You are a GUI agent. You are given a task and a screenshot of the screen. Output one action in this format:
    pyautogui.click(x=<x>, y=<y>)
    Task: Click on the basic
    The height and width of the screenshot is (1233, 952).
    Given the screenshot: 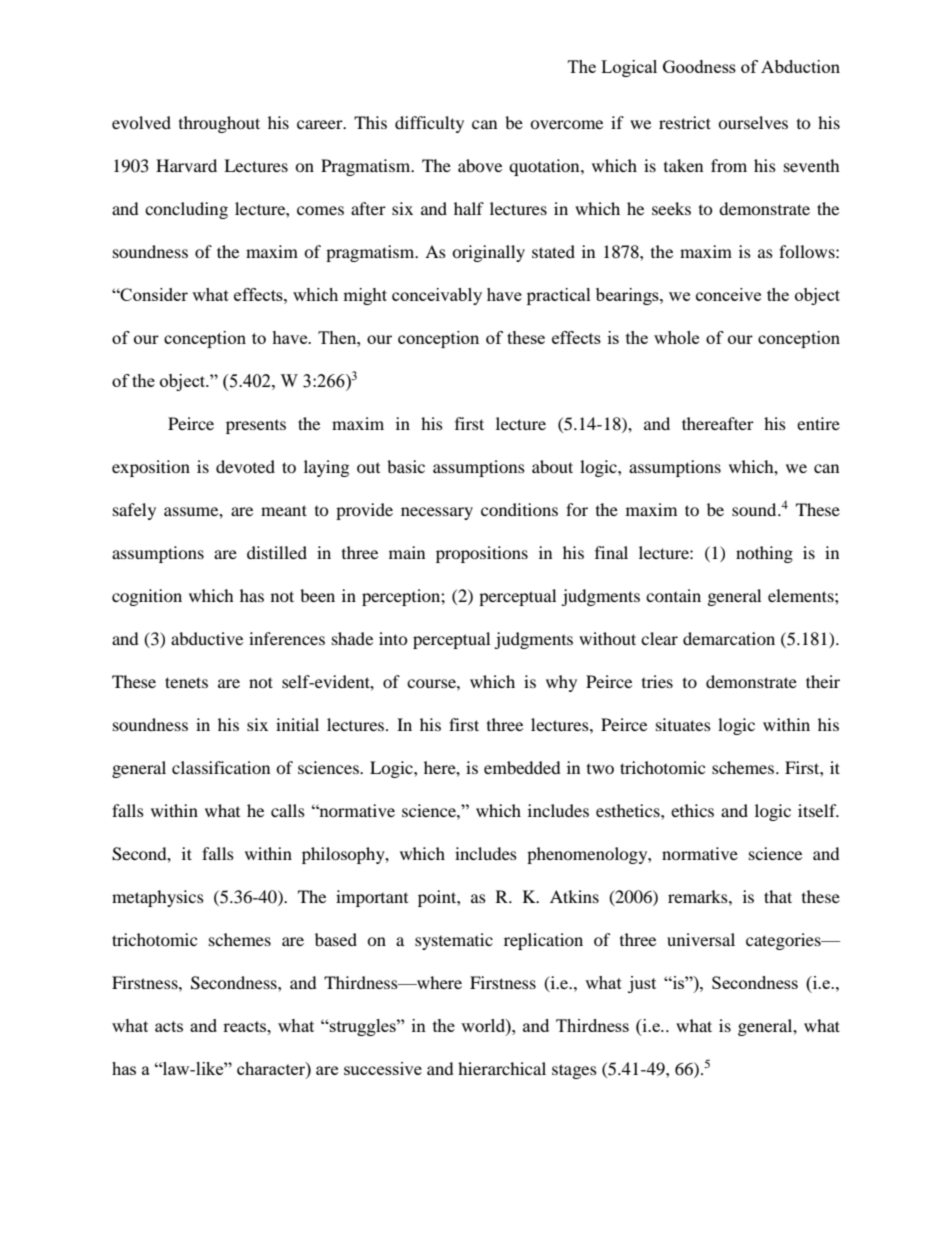 What is the action you would take?
    pyautogui.click(x=406, y=466)
